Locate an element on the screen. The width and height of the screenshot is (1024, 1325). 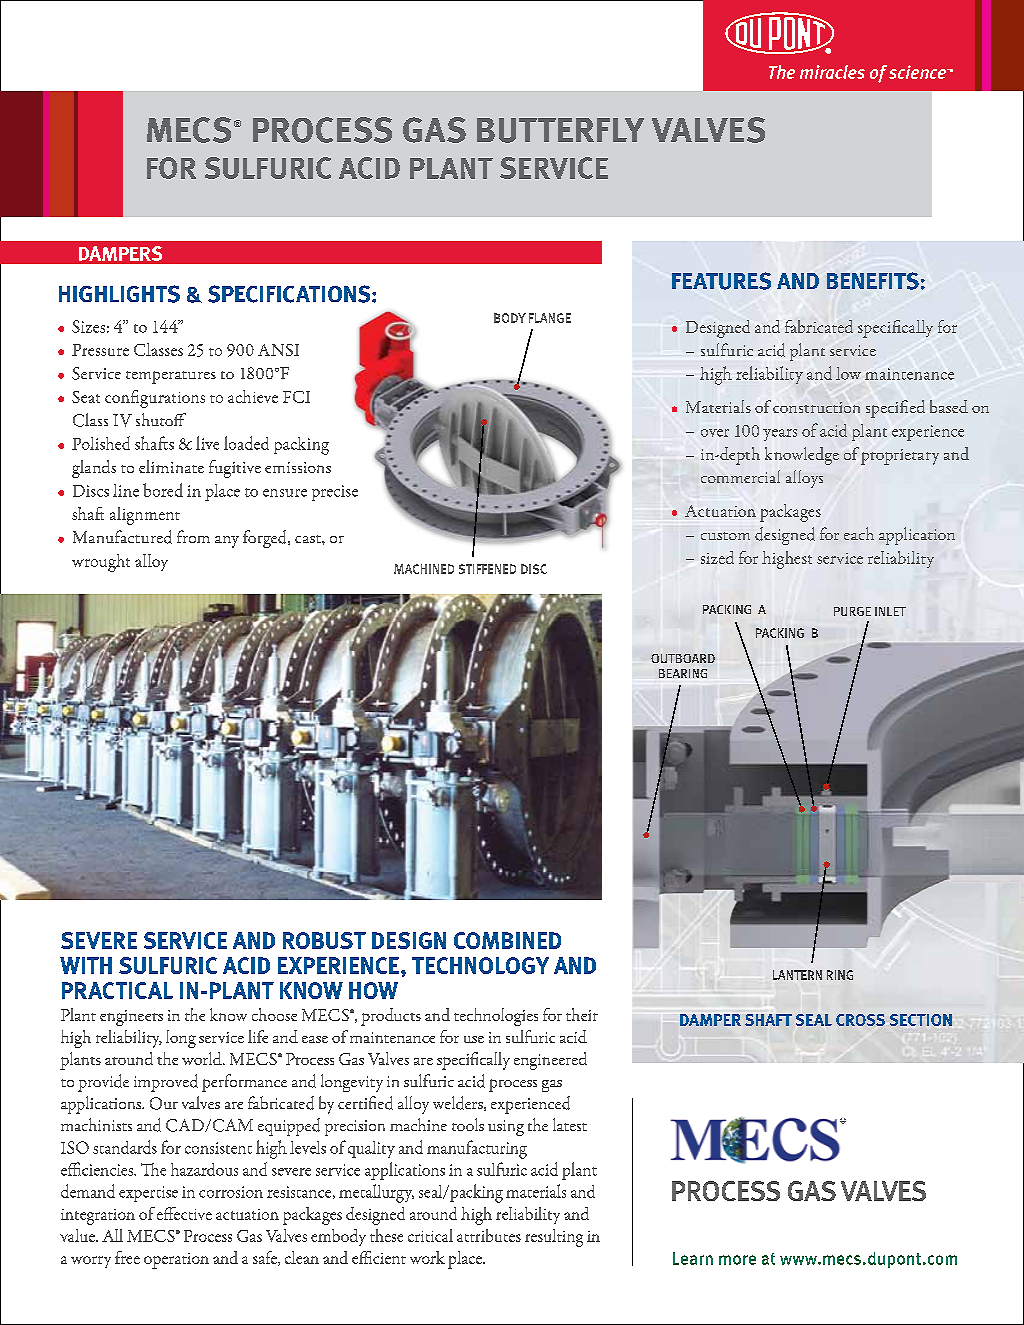
PRACTICAL is located at coordinates (117, 990).
